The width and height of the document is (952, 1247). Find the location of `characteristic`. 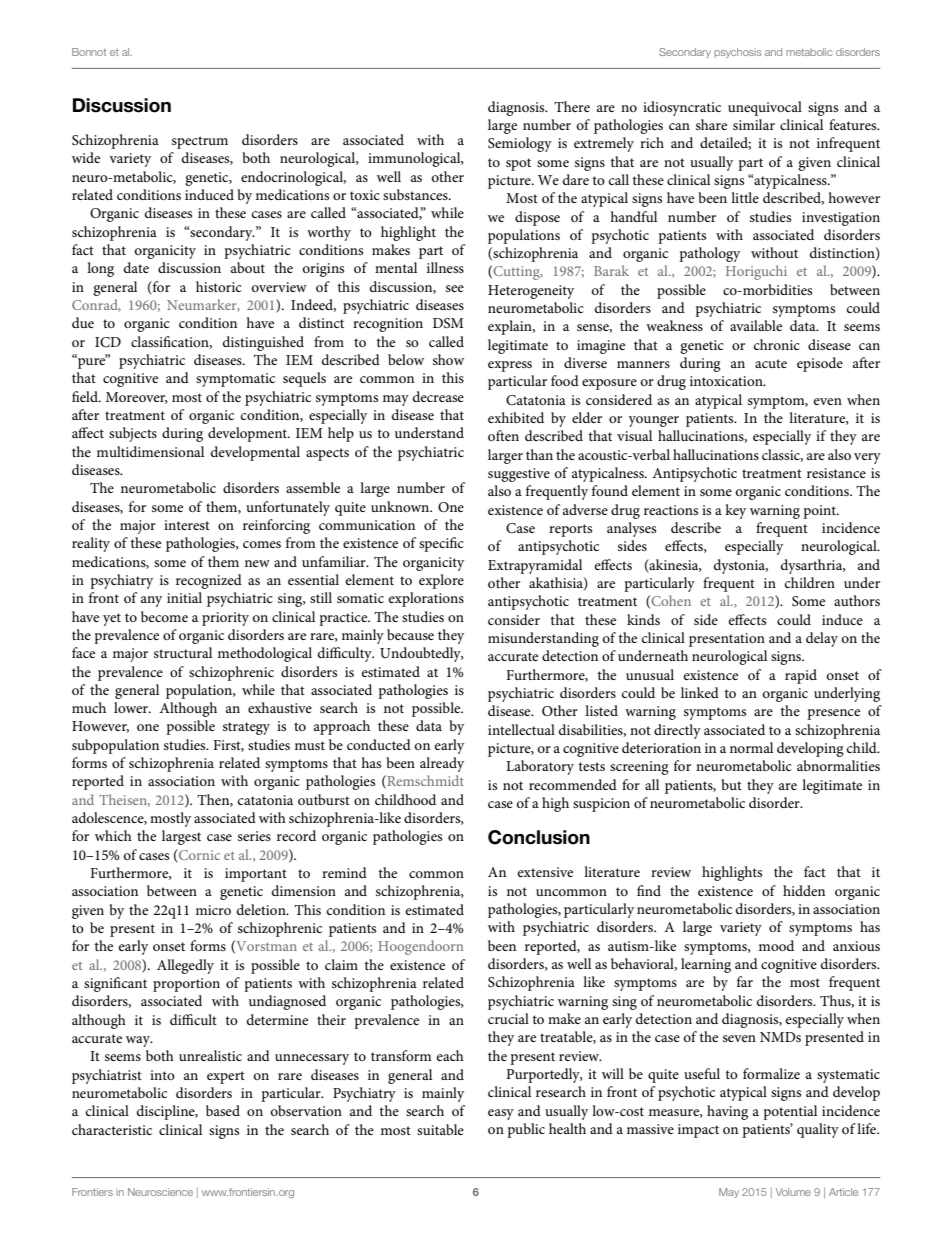

characteristic is located at coordinates (112, 1129).
